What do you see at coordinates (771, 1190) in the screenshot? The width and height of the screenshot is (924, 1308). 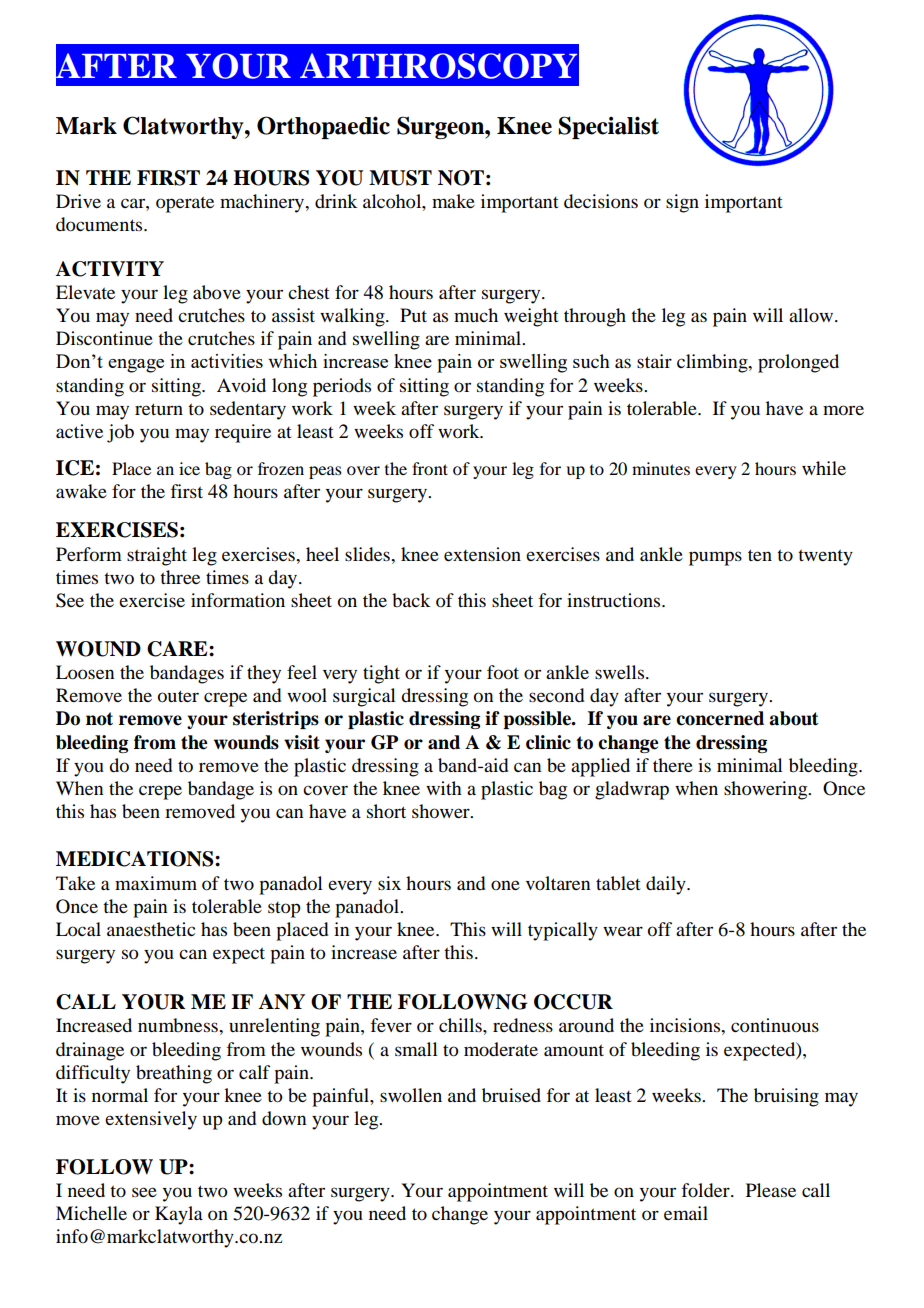 I see `Please` at bounding box center [771, 1190].
